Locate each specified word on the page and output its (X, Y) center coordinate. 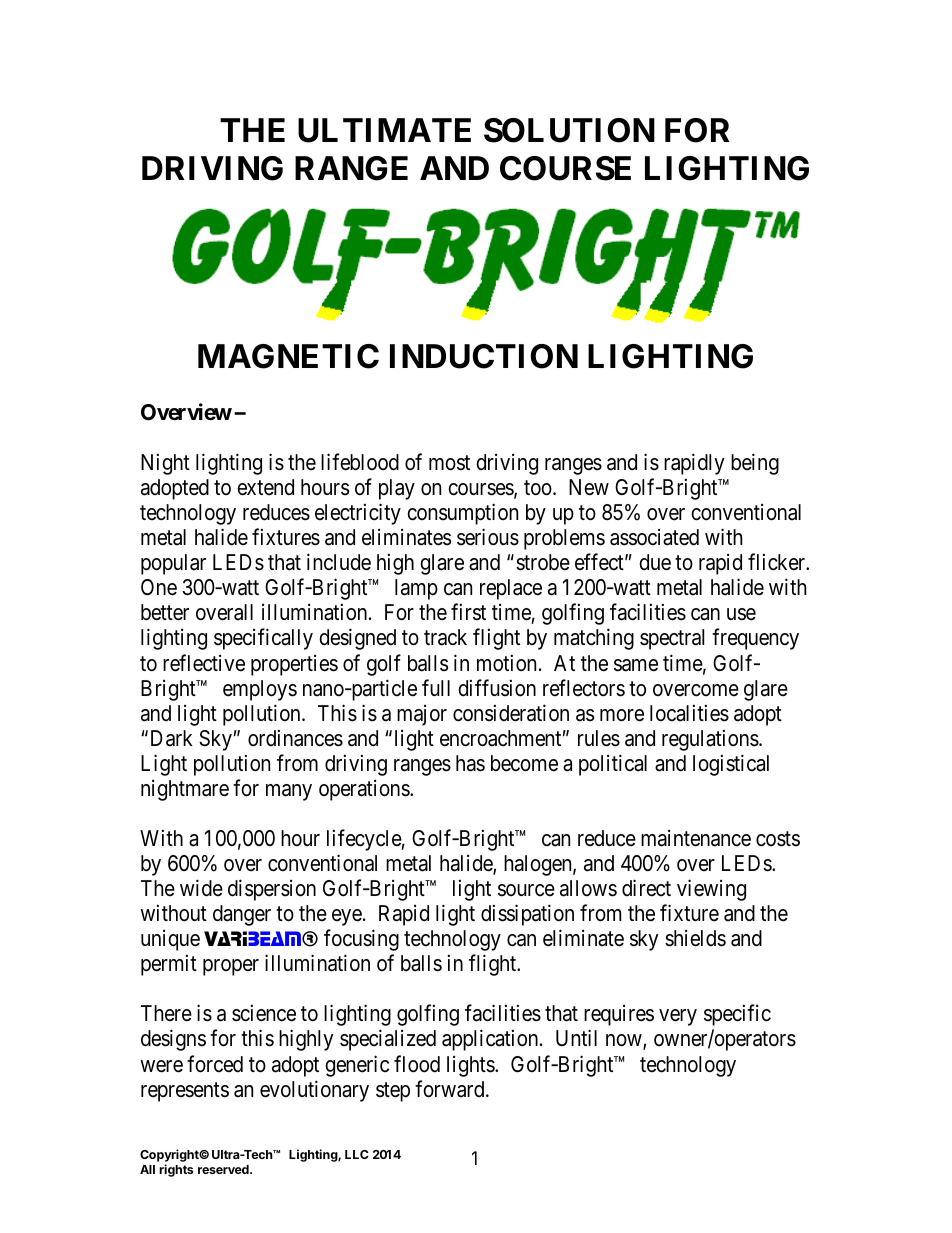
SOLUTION (569, 130)
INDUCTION (484, 356)
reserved (224, 1169)
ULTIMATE (384, 130)
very (678, 1017)
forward (451, 1089)
